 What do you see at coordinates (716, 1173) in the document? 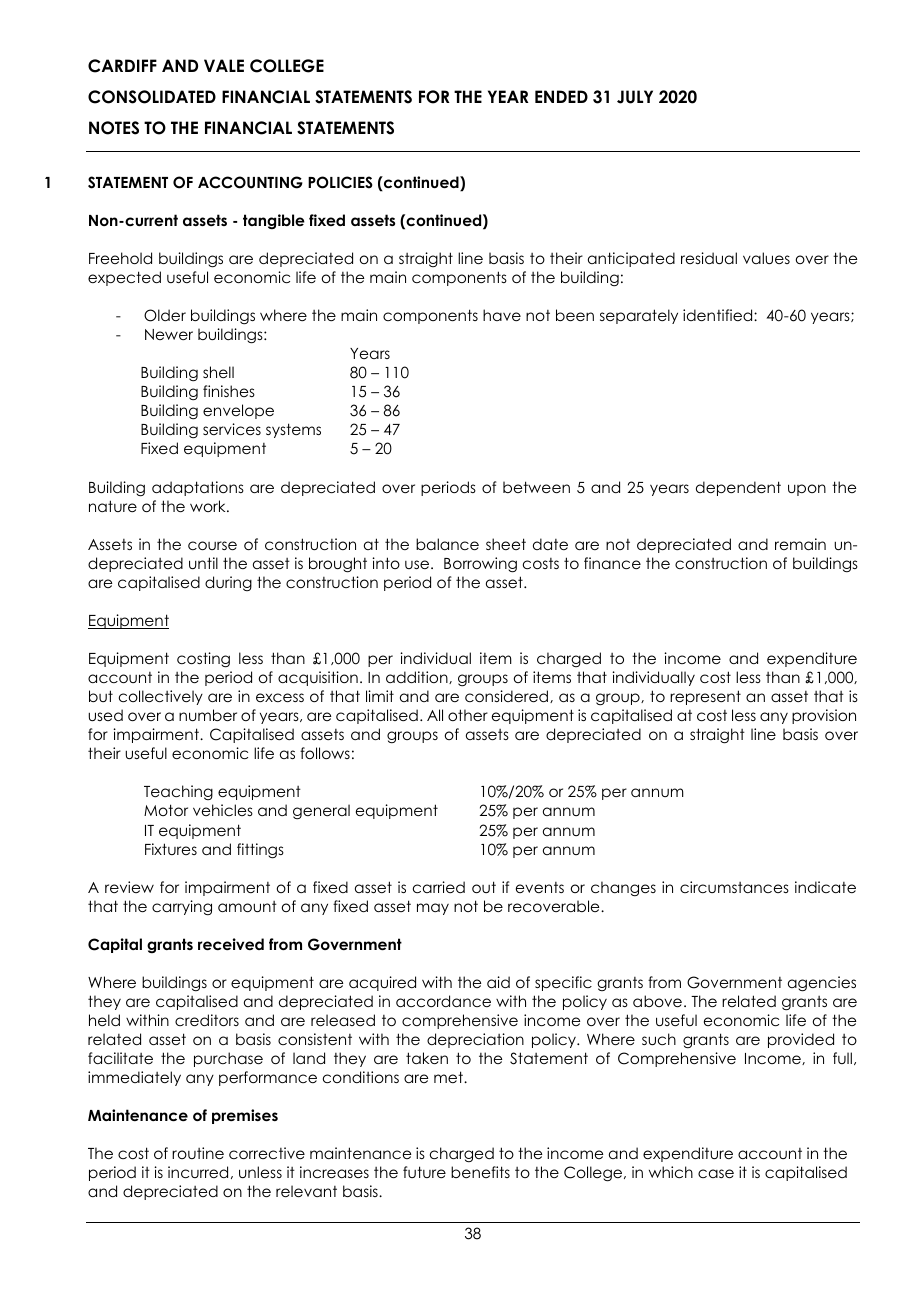
I see `case` at bounding box center [716, 1173].
